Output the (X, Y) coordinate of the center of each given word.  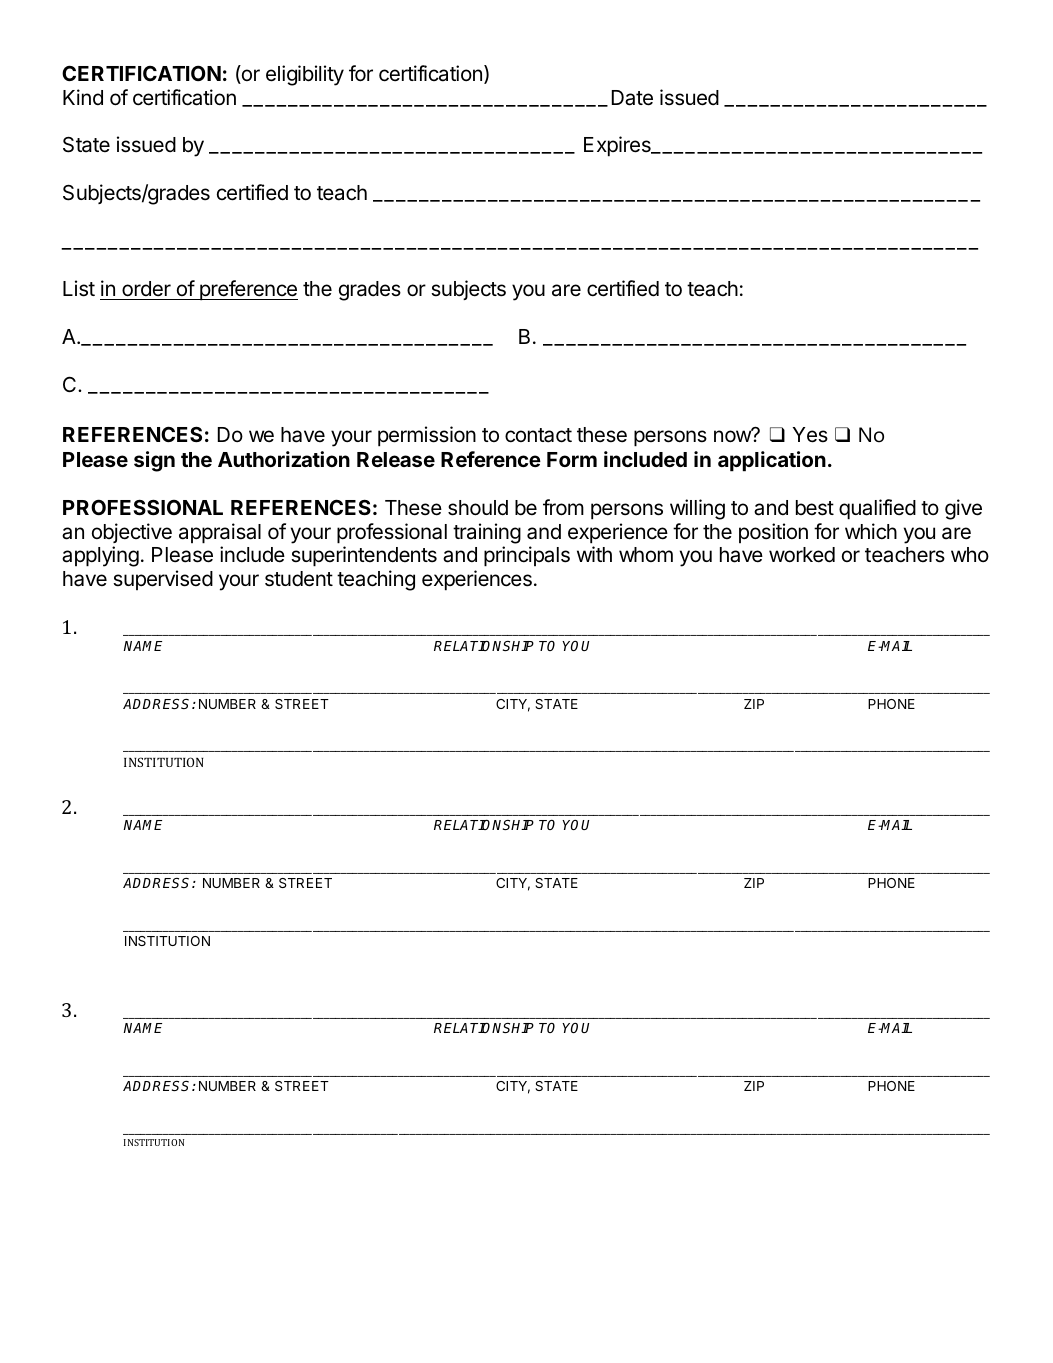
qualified (877, 509)
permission (427, 436)
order (146, 289)
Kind (83, 97)
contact (538, 435)
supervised (163, 580)
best (815, 508)
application (772, 461)
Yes (810, 435)
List (79, 288)
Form (572, 459)
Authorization (284, 459)
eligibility (305, 75)
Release (396, 459)
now (733, 436)
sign (154, 461)
